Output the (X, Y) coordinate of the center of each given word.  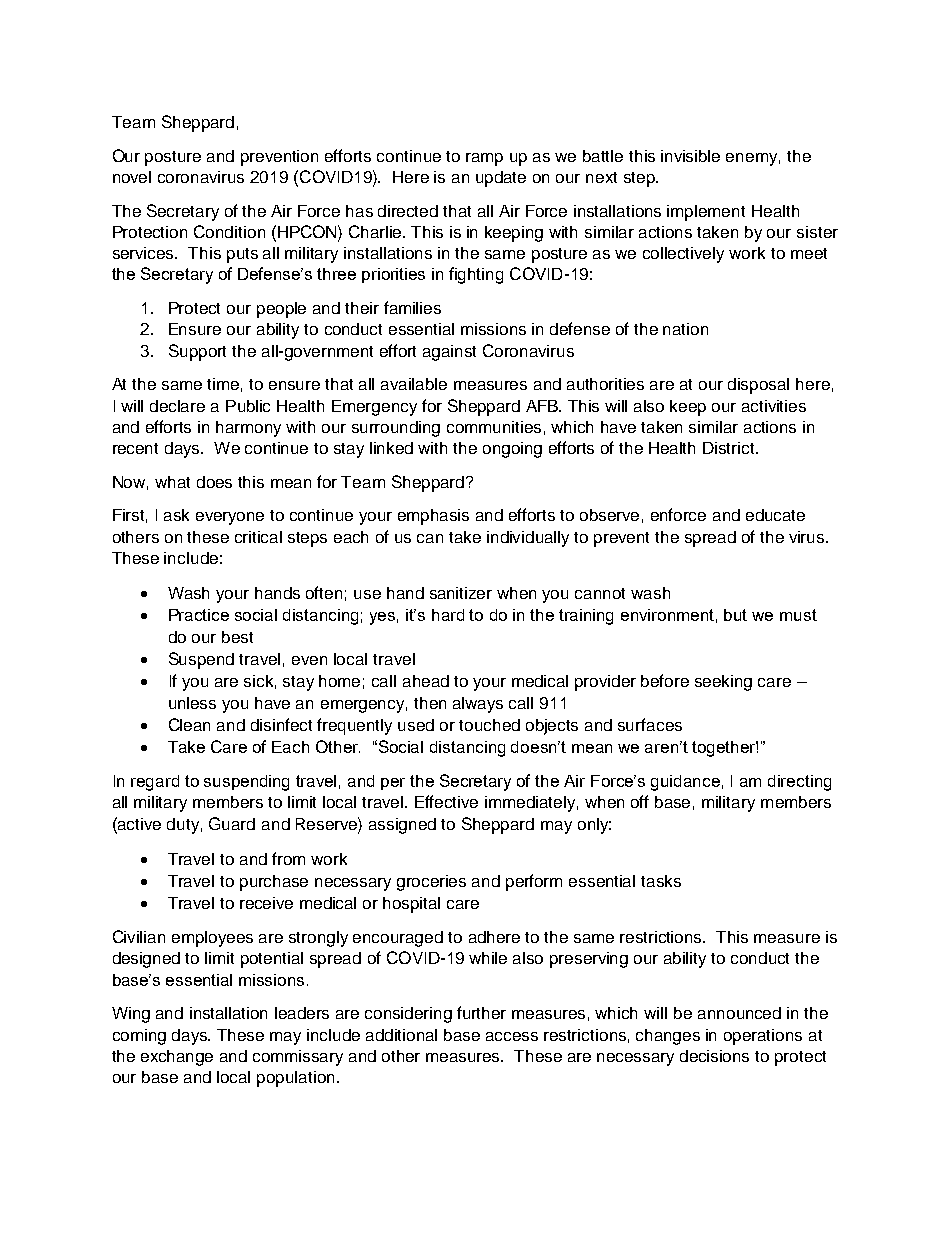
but (735, 615)
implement (706, 213)
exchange (177, 1058)
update (501, 179)
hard (448, 615)
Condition (229, 231)
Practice (199, 615)
